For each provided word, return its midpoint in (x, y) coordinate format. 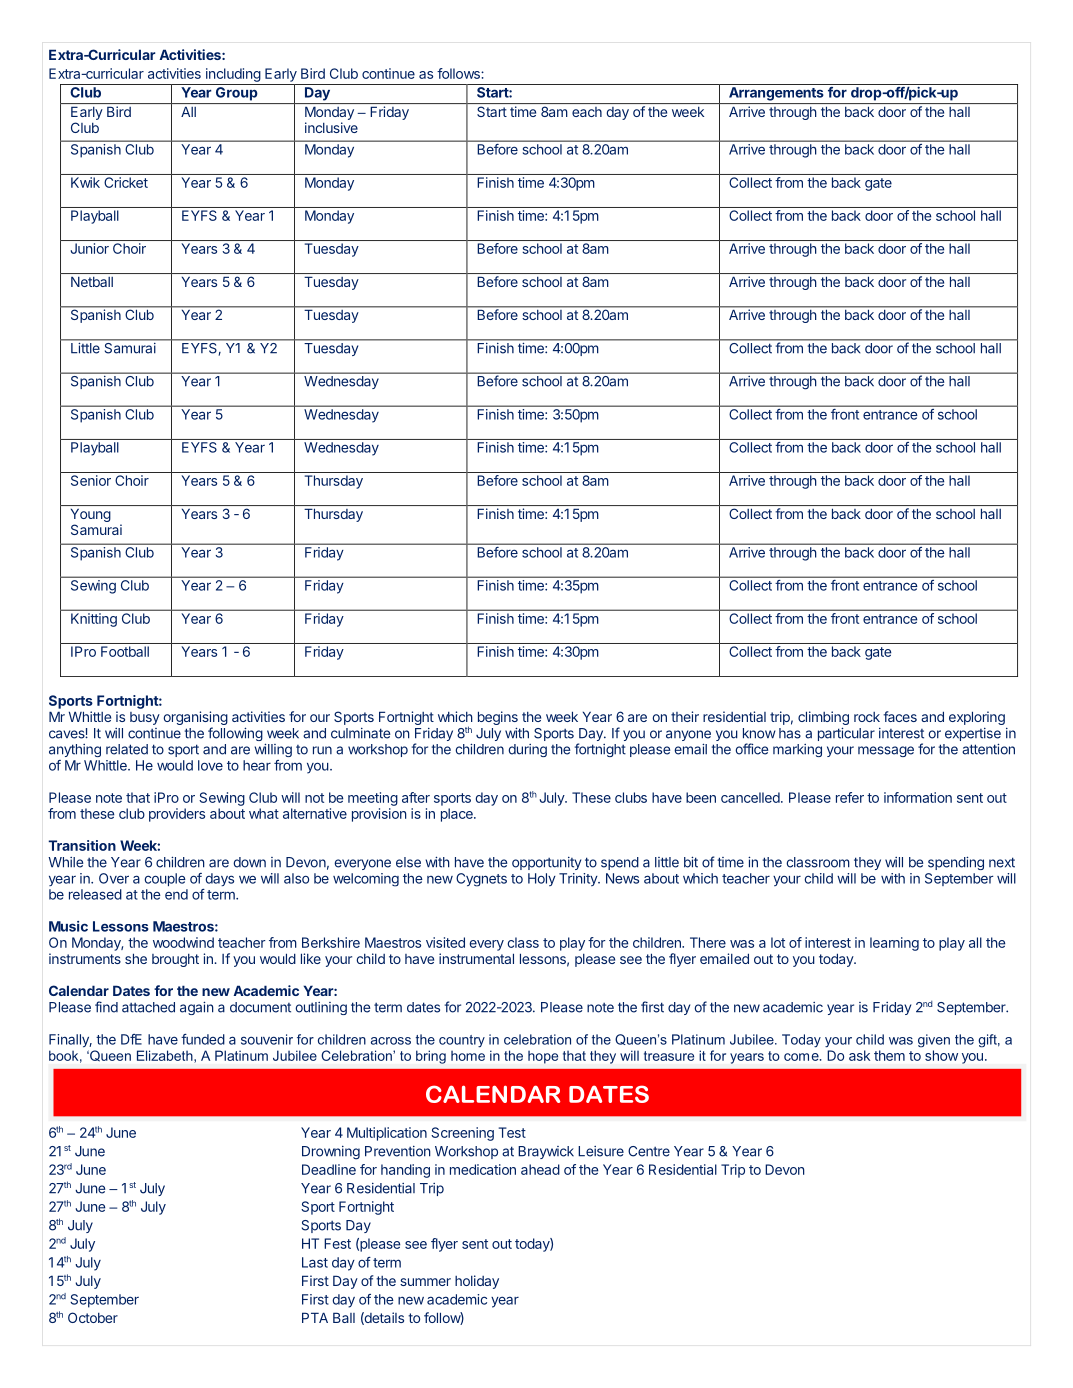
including (233, 75)
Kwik (85, 182)
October (93, 1317)
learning (894, 944)
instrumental (476, 958)
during (527, 750)
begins (498, 719)
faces (900, 716)
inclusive (331, 127)
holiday (477, 1282)
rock (867, 717)
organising (195, 719)
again (197, 1008)
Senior (91, 480)
